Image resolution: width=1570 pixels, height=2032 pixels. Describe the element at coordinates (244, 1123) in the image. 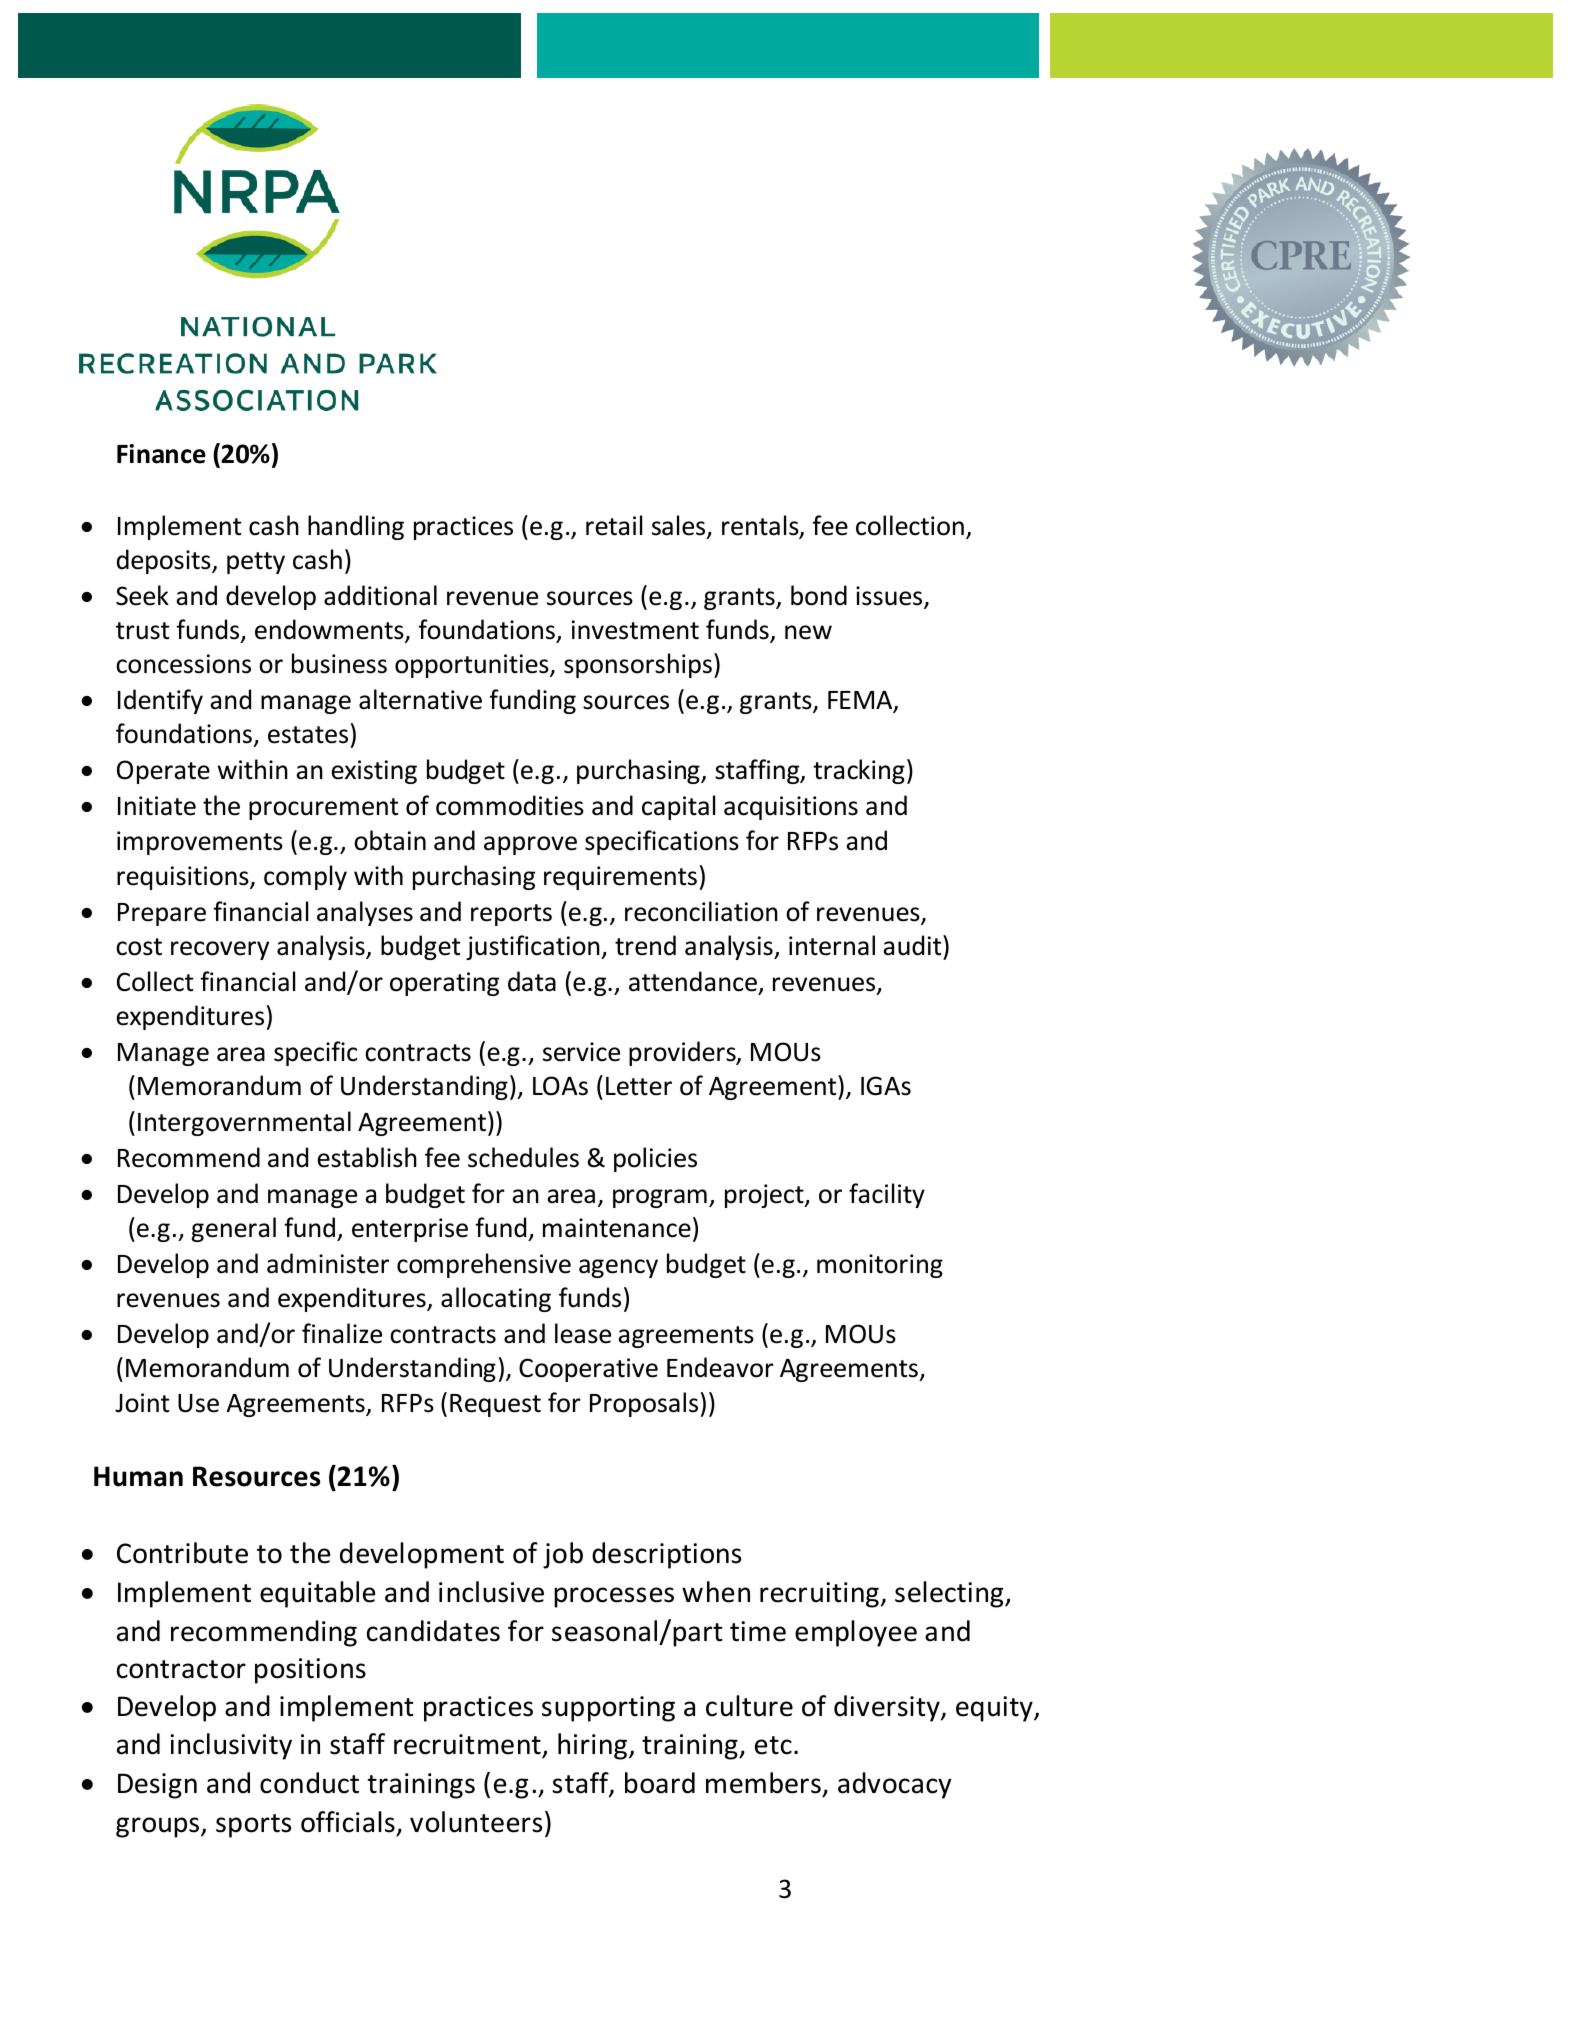

I see `Intergovernmental` at that location.
